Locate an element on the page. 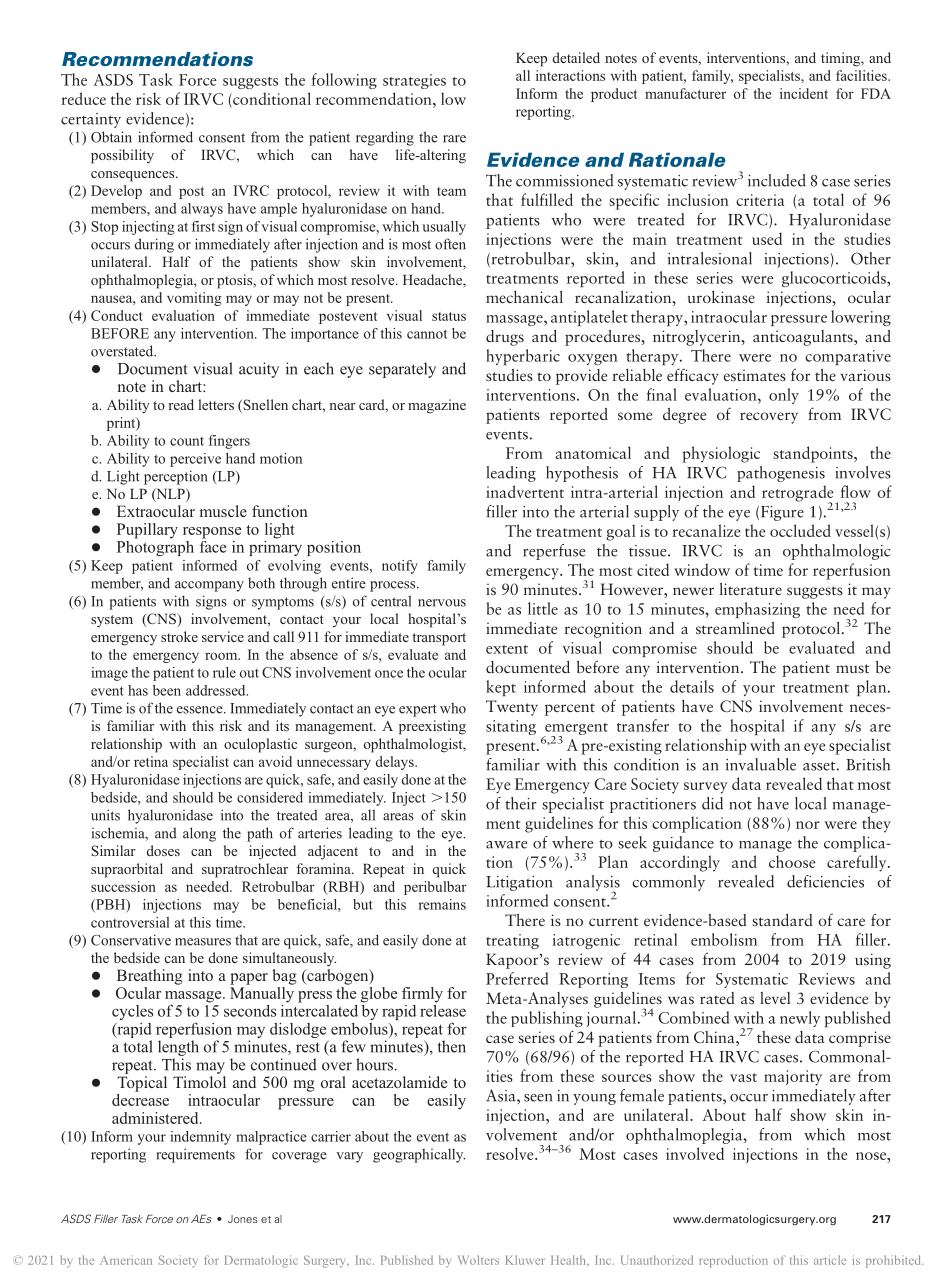 The width and height of the image is (952, 1275). inadvertent is located at coordinates (525, 491).
